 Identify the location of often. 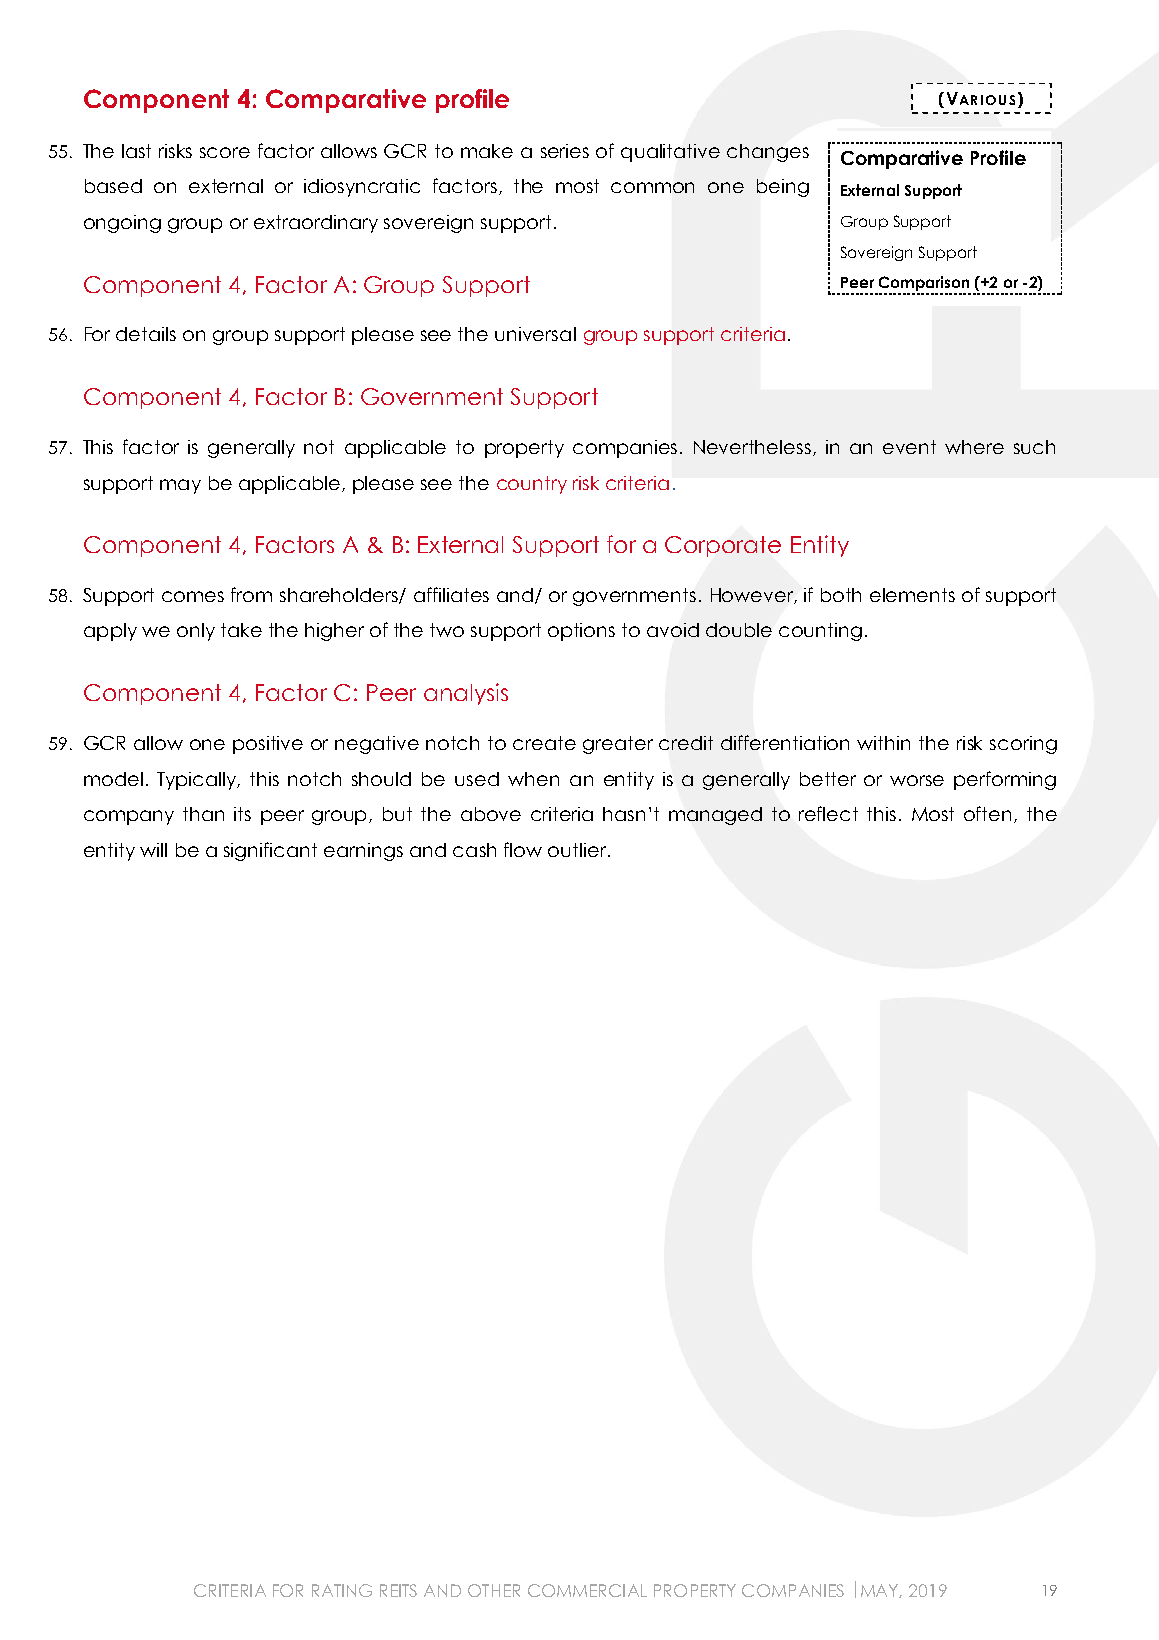
(989, 814).
